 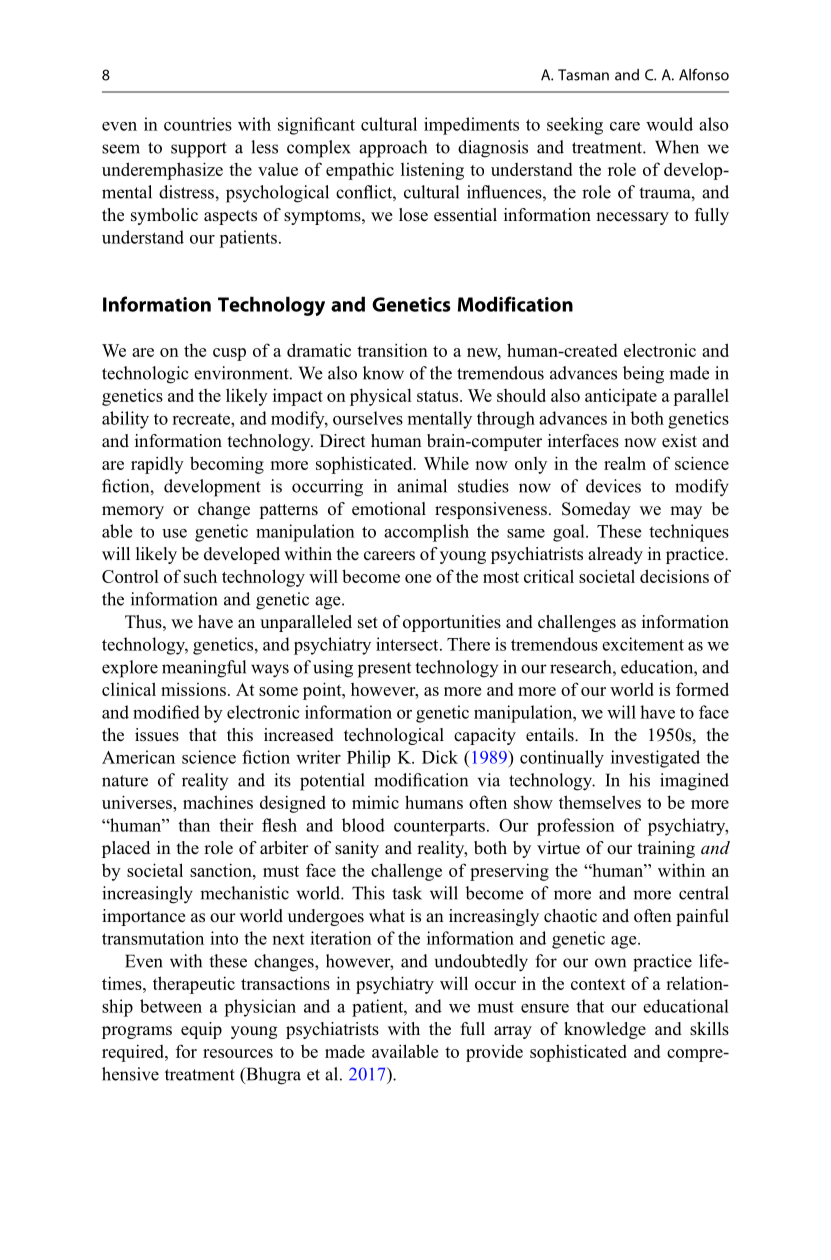 What do you see at coordinates (621, 397) in the image?
I see `anticipate` at bounding box center [621, 397].
